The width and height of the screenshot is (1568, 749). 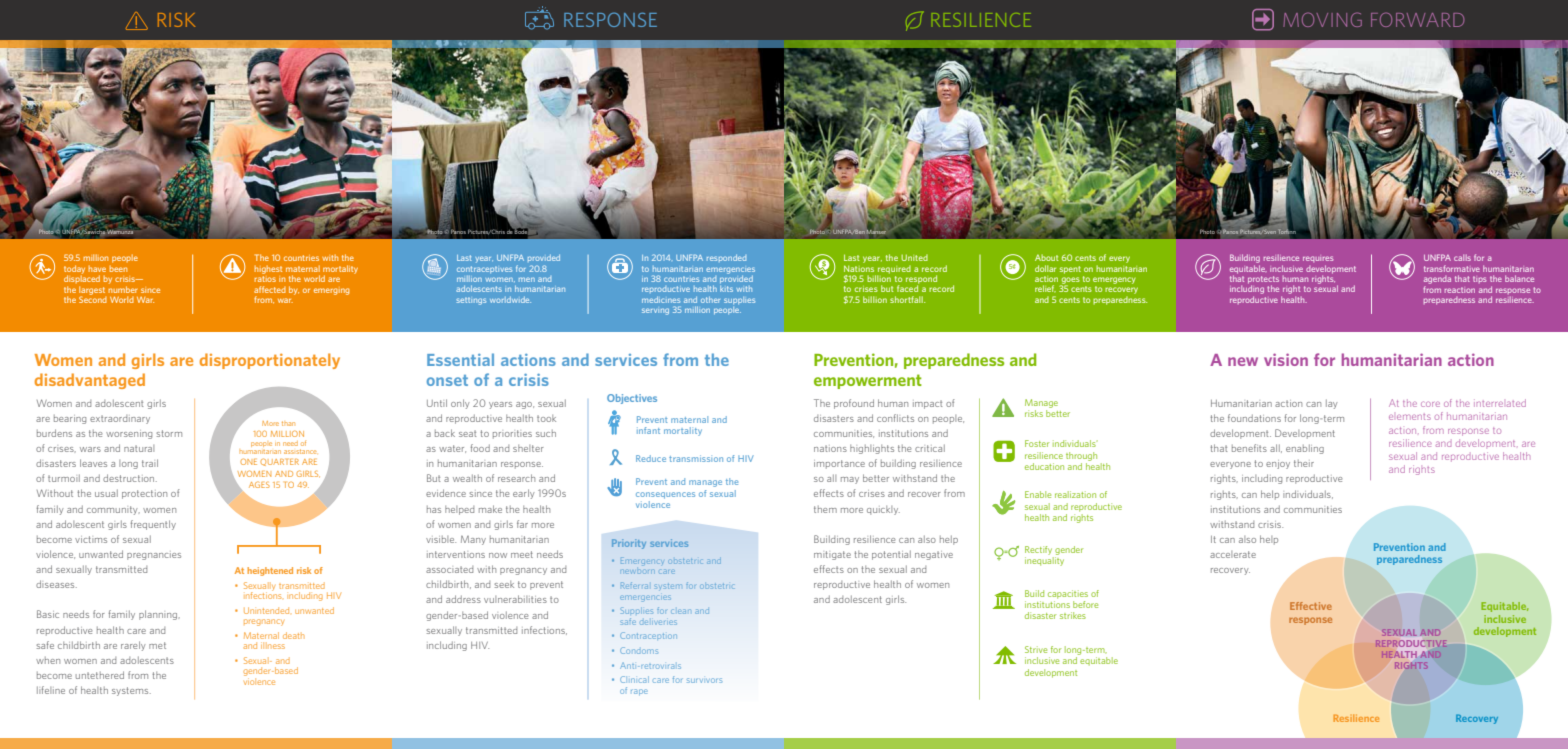 I want to click on been, so click(x=118, y=267).
